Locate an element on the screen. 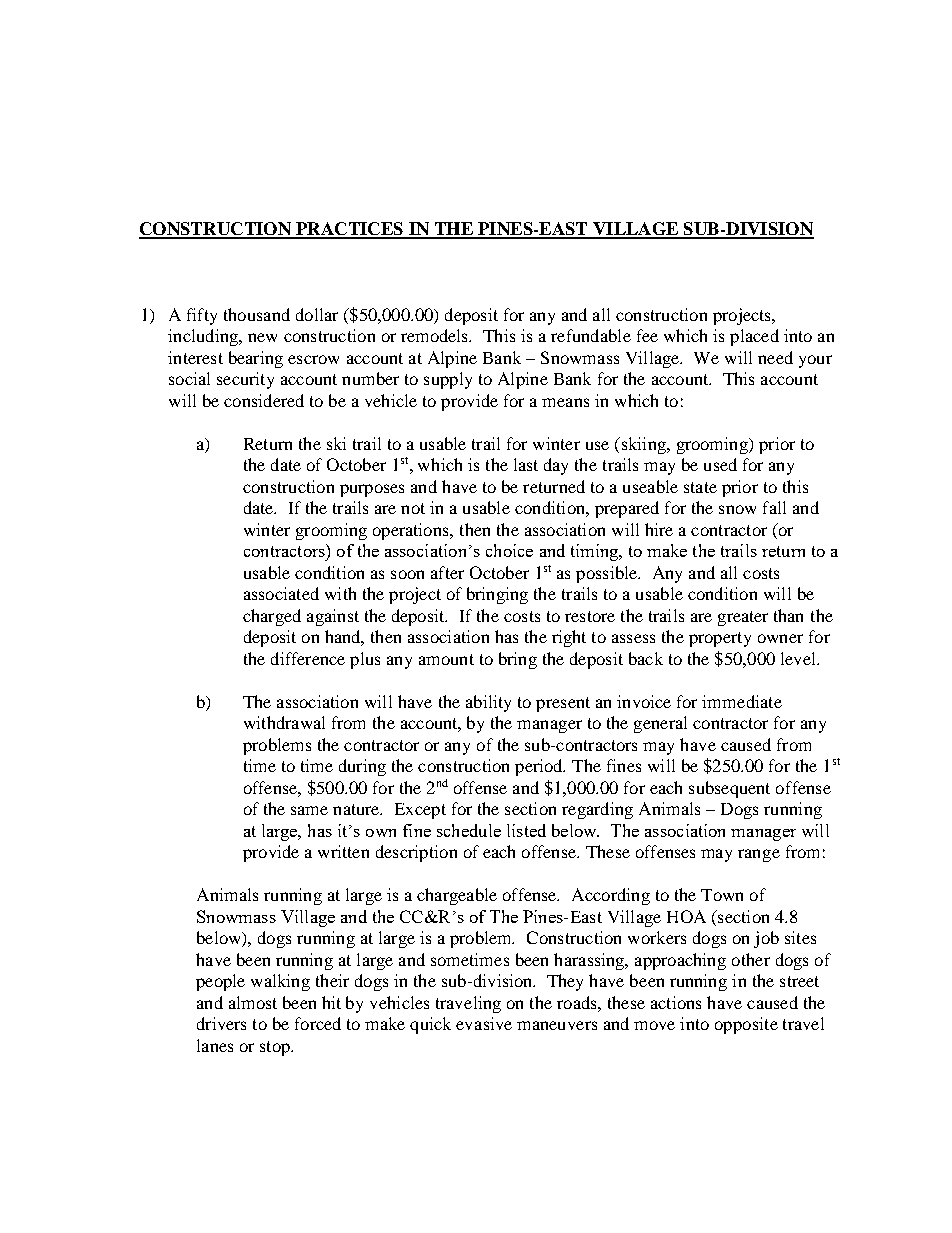  evasive is located at coordinates (484, 1023).
